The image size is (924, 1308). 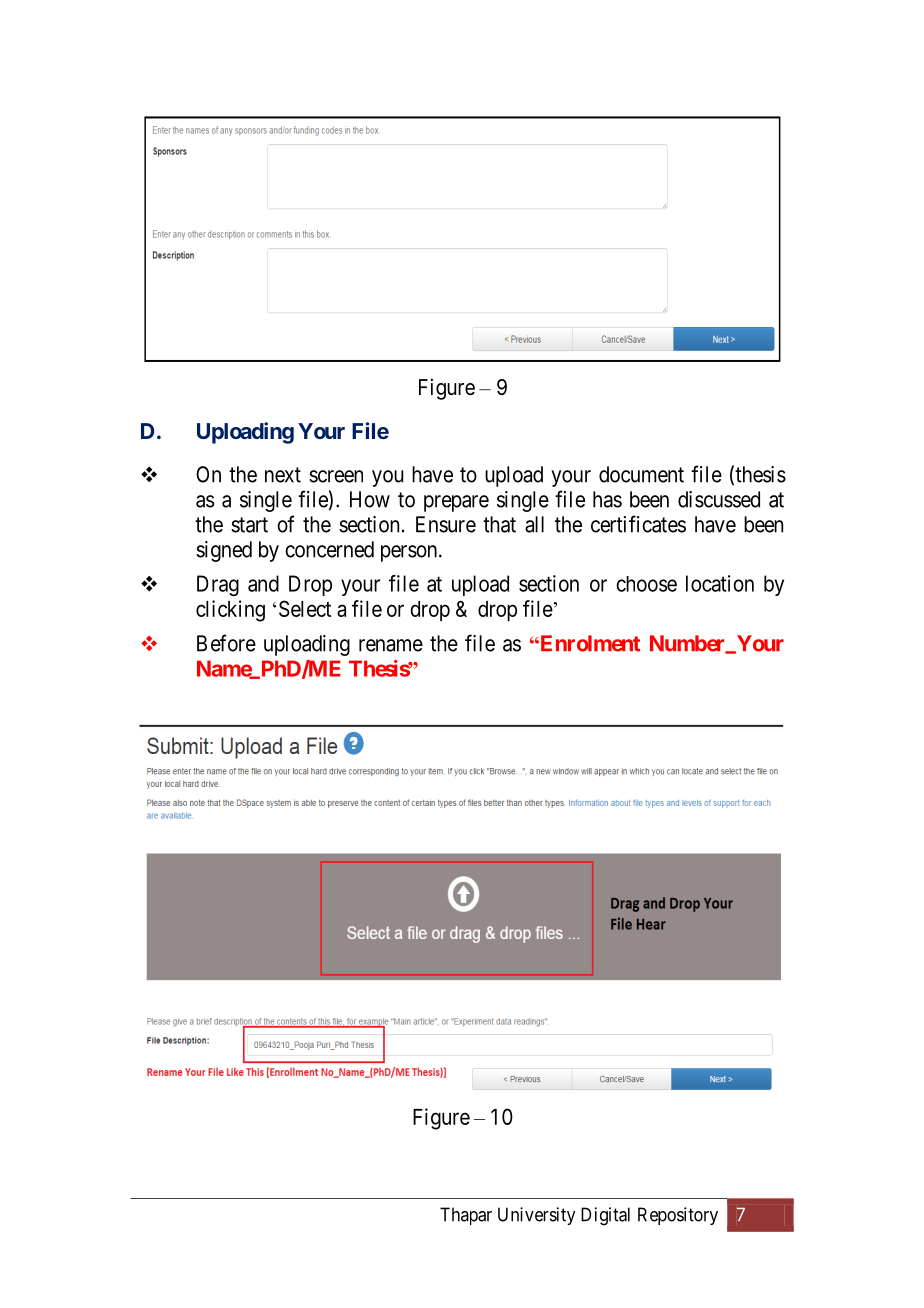 I want to click on Digital, so click(x=605, y=1216).
